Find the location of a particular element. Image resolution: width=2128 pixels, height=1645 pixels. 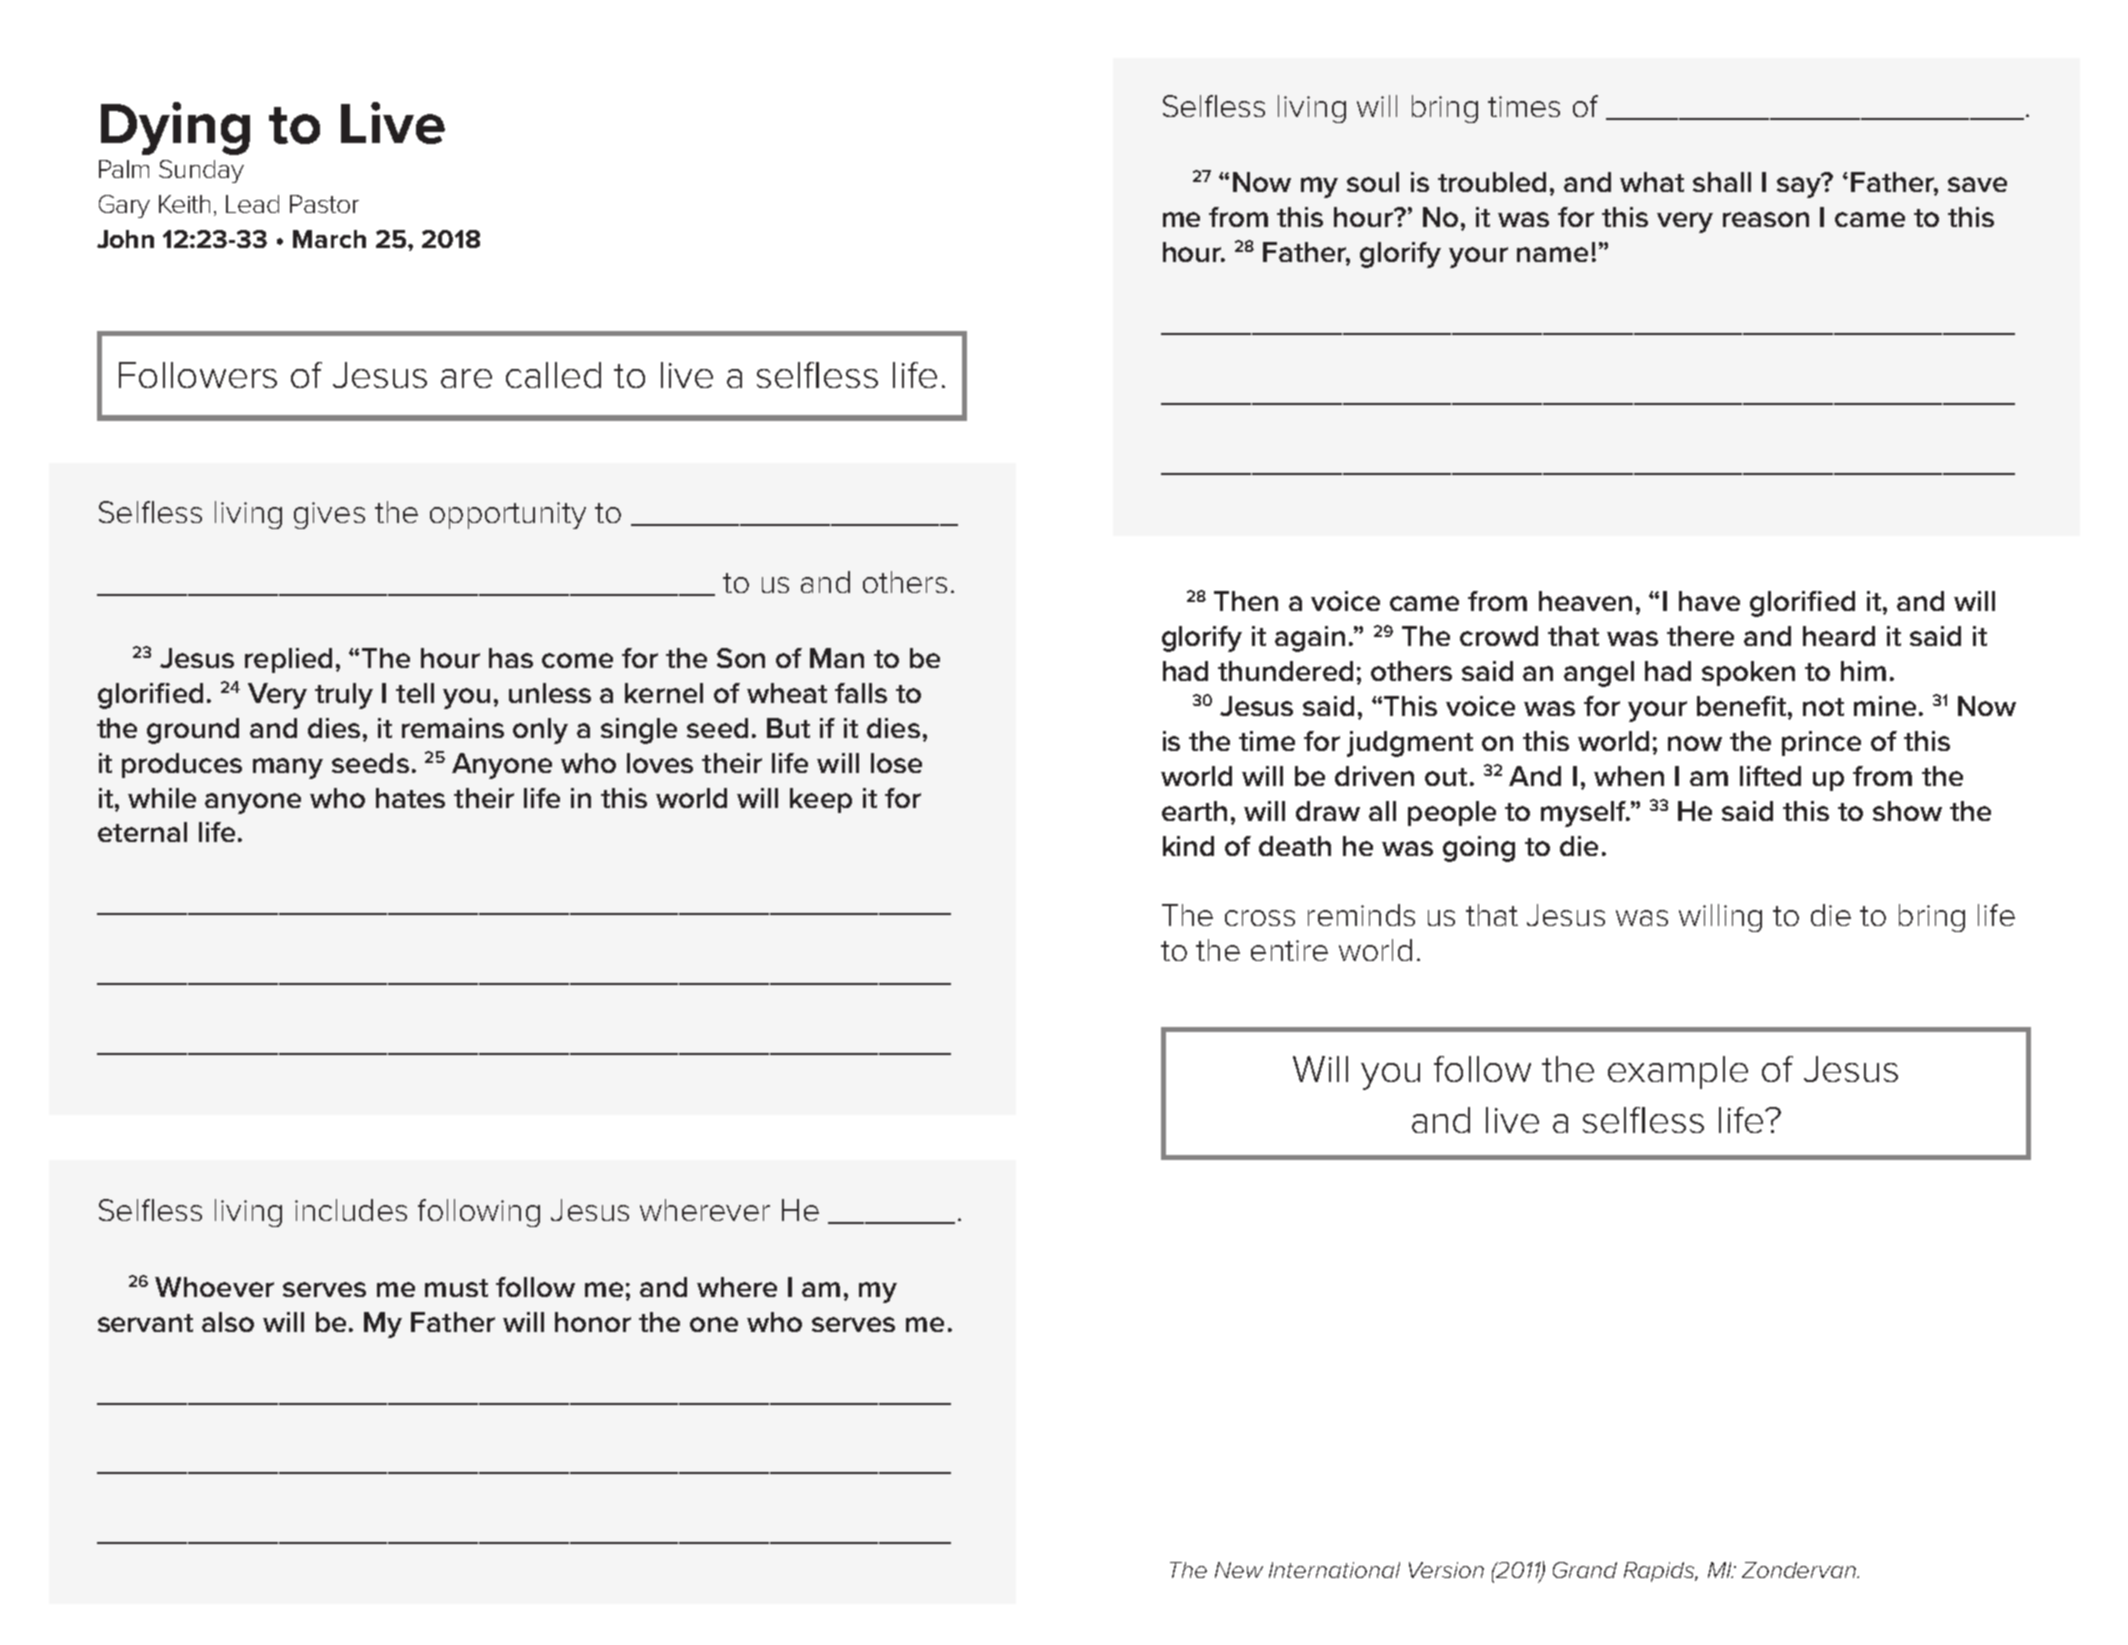

there is located at coordinates (1700, 636).
